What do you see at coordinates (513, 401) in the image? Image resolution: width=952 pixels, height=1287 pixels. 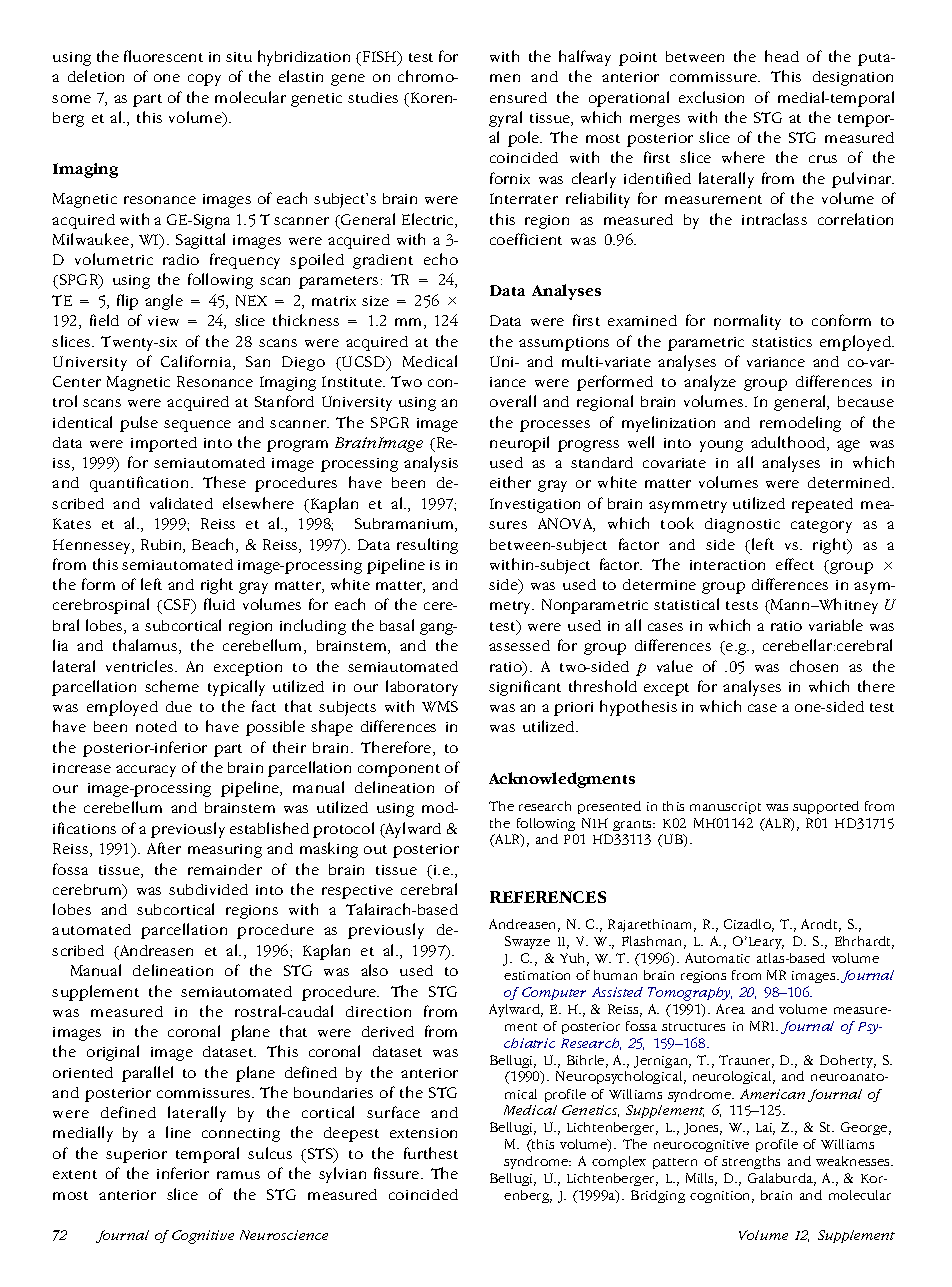 I see `overall` at bounding box center [513, 401].
